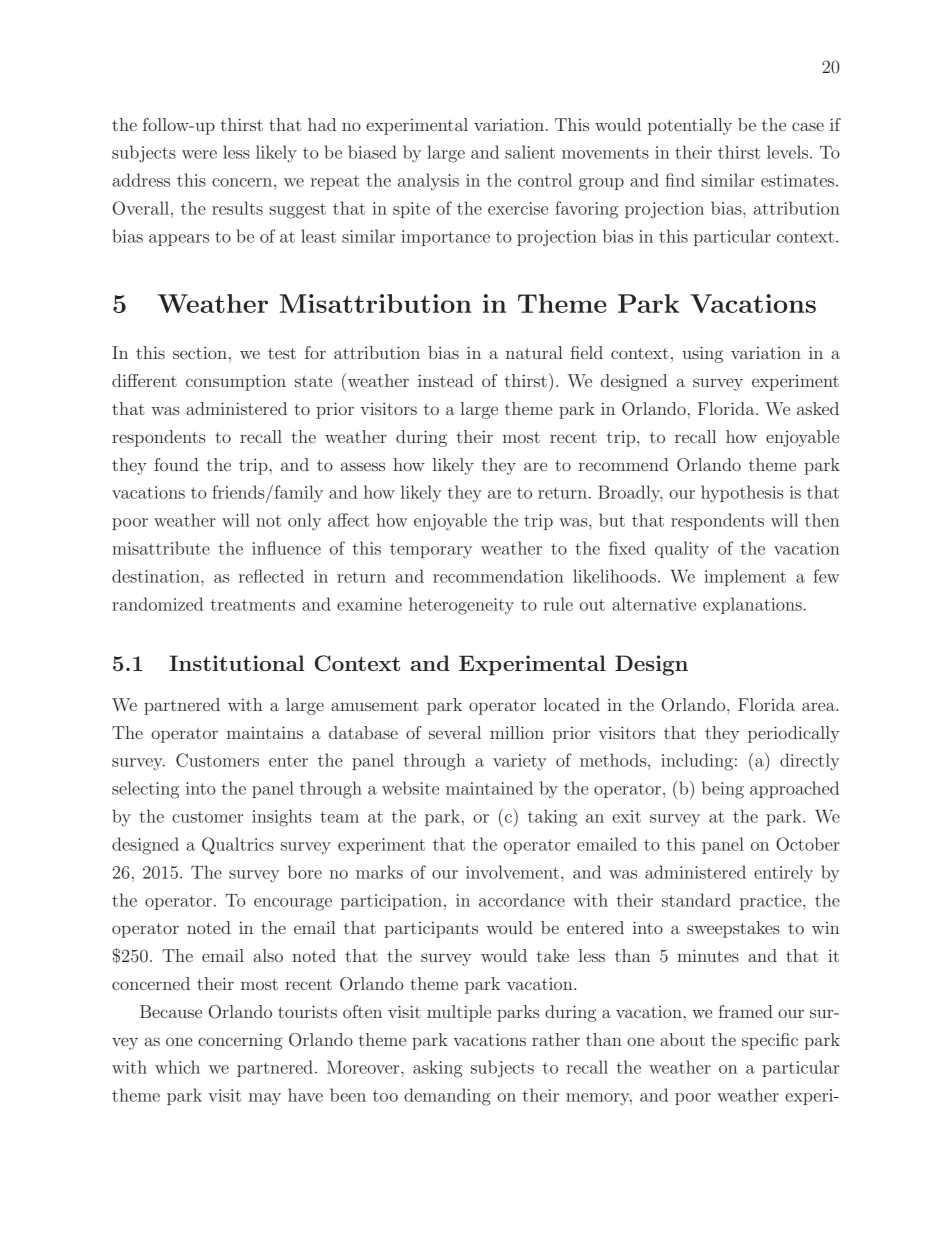 This screenshot has width=952, height=1233. I want to click on found, so click(176, 464).
